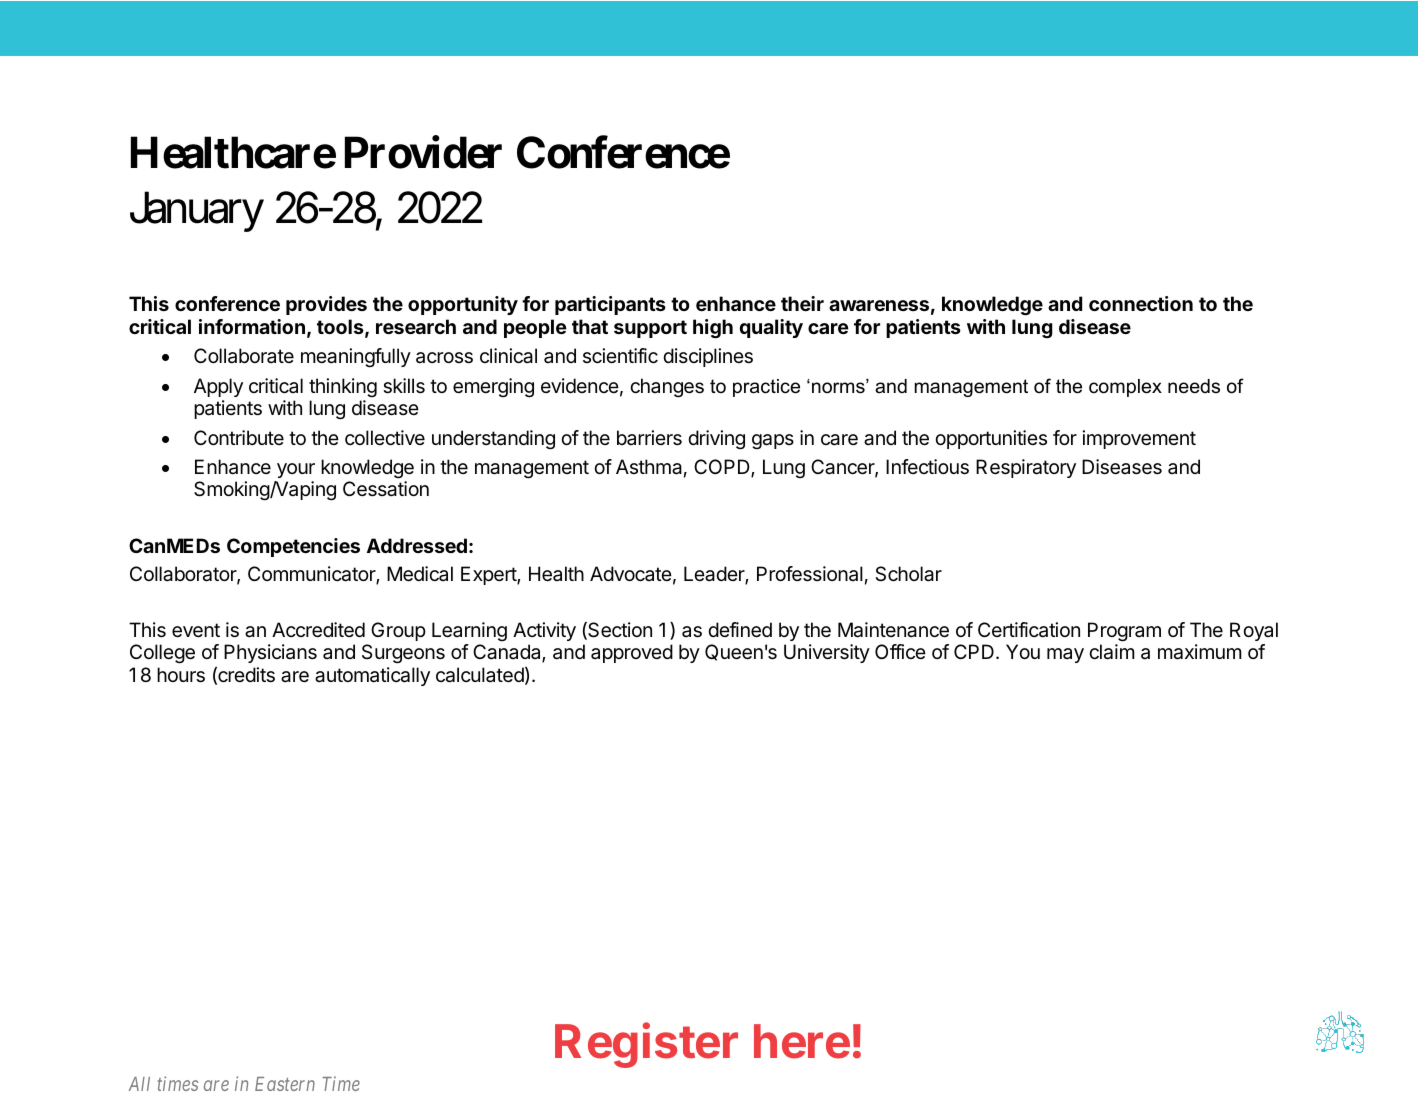 The height and width of the document is (1096, 1418). I want to click on here, so click(802, 1041).
